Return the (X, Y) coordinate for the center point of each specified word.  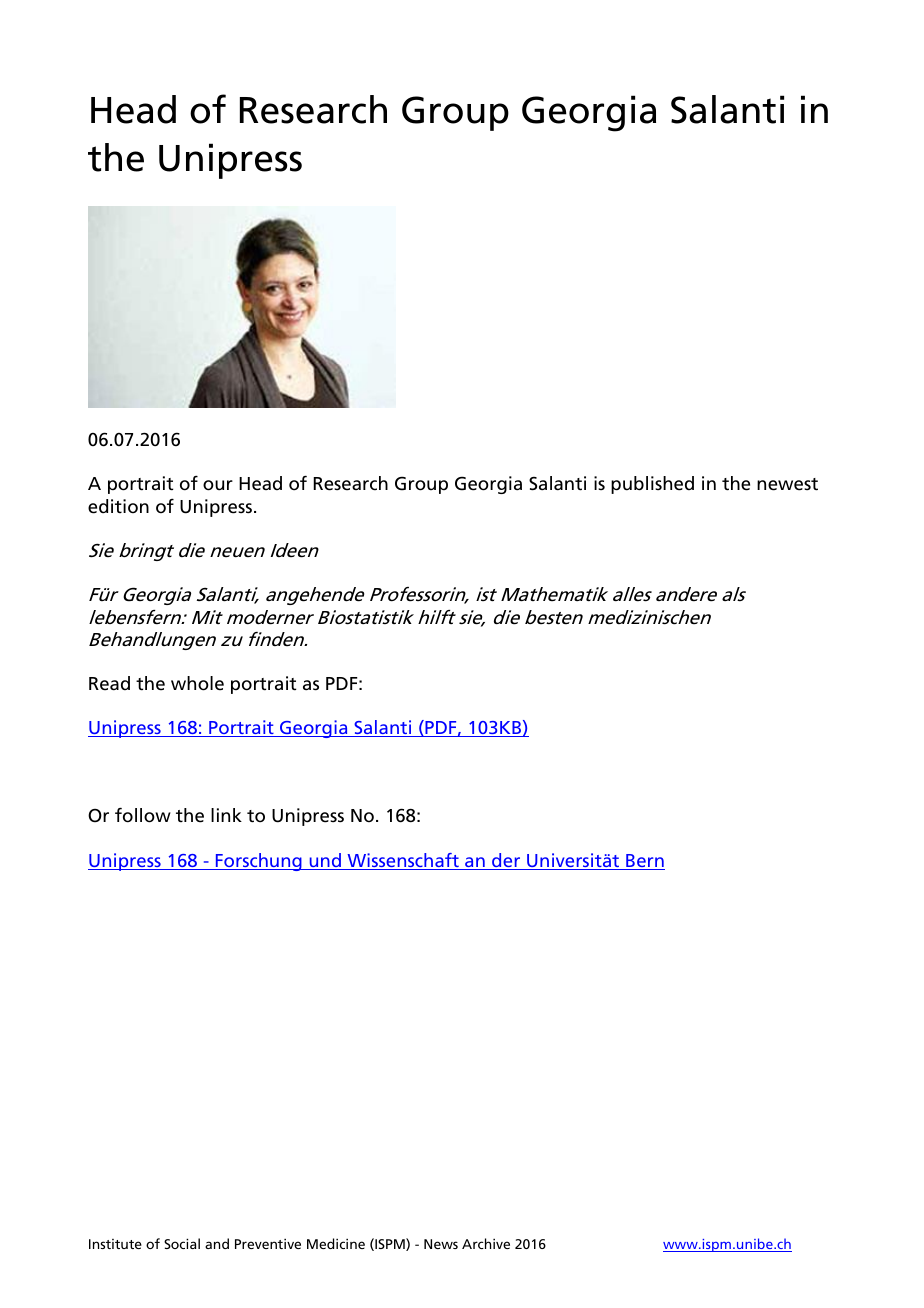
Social (182, 1243)
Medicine (336, 1243)
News (441, 1244)
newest (787, 484)
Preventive (268, 1244)
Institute (115, 1244)
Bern (644, 862)
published (652, 485)
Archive (486, 1243)
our (218, 485)
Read (109, 683)
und (325, 861)
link (226, 815)
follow (143, 815)
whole (197, 683)
